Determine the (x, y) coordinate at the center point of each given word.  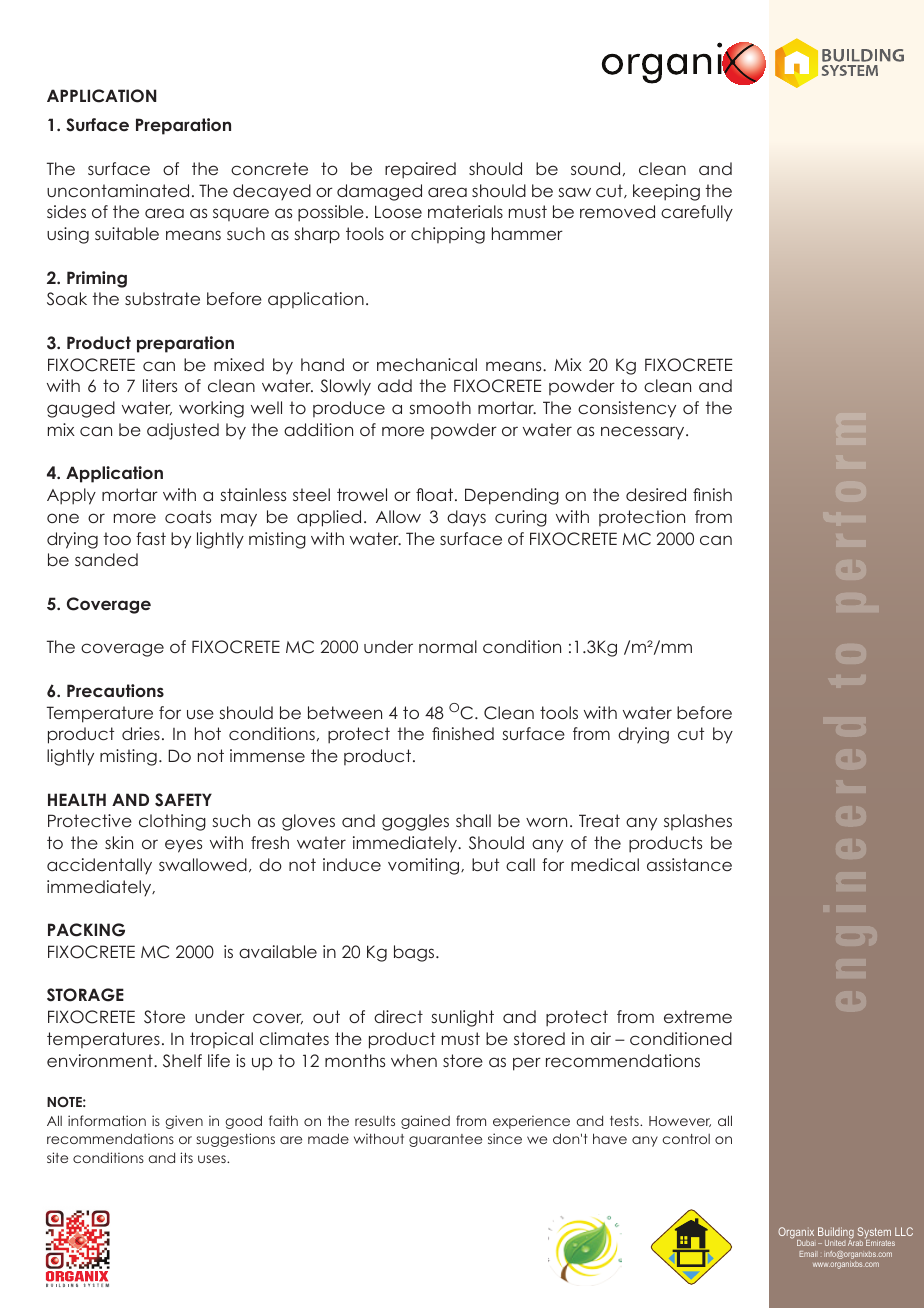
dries (141, 733)
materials (465, 211)
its (186, 1157)
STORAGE (85, 995)
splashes (698, 822)
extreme (698, 1016)
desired (656, 494)
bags (415, 953)
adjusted (183, 431)
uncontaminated (118, 190)
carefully (697, 213)
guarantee (445, 1140)
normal (448, 646)
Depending (512, 496)
